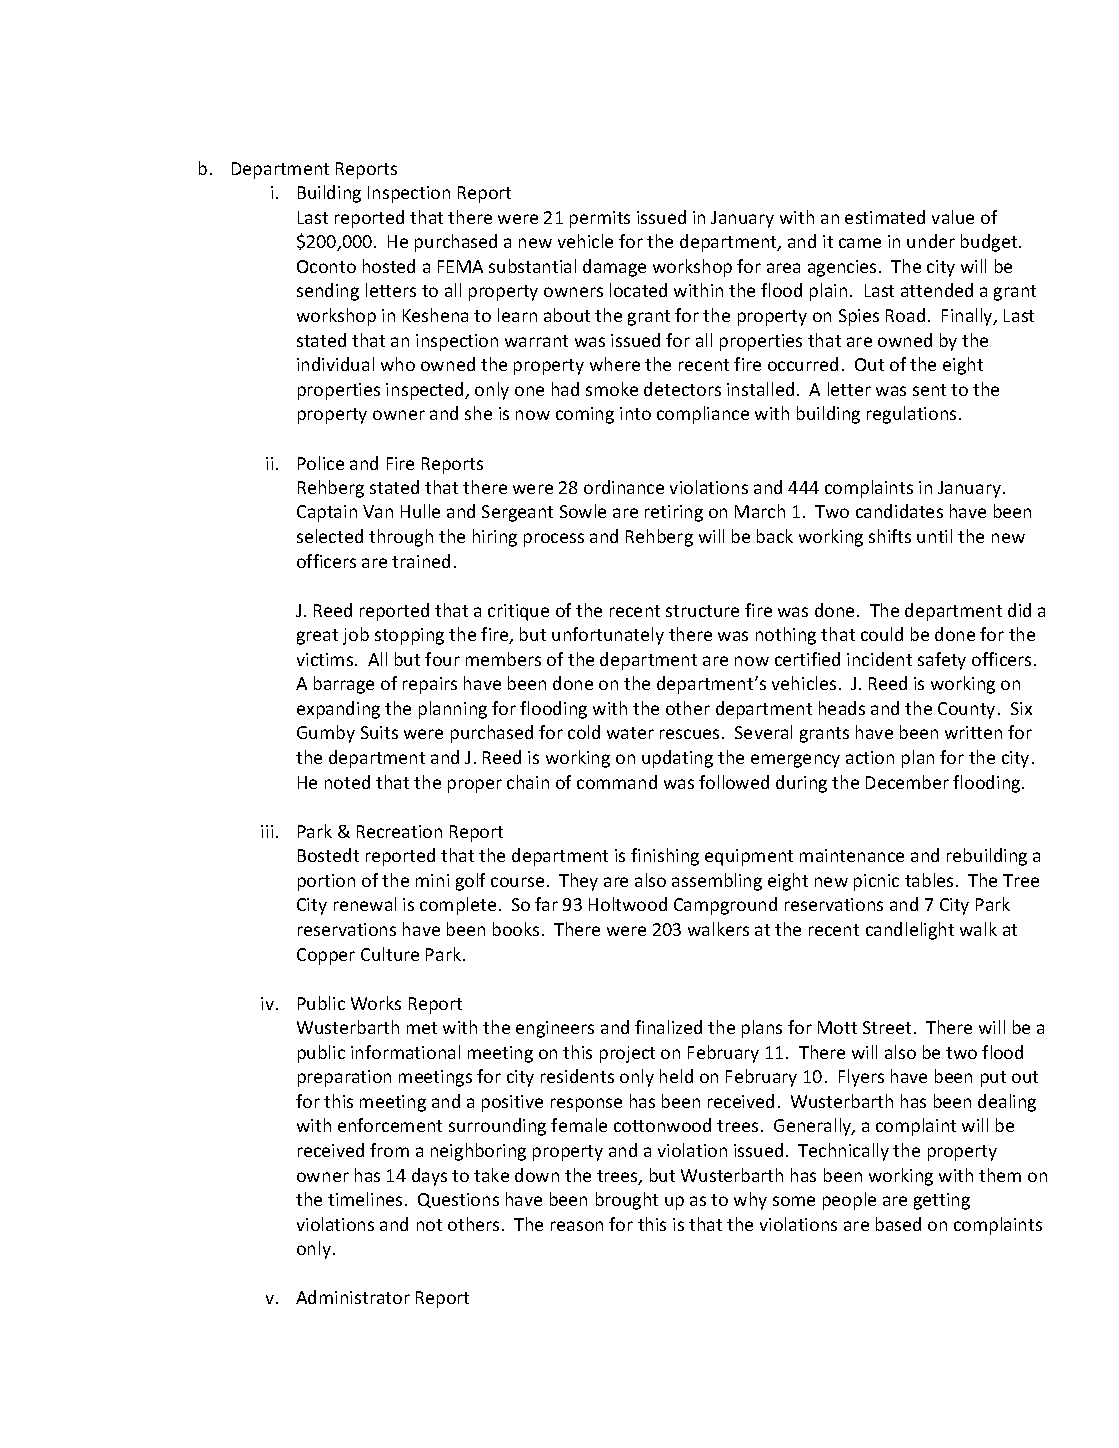 The height and width of the screenshot is (1448, 1119). What do you see at coordinates (899, 511) in the screenshot?
I see `candidates` at bounding box center [899, 511].
